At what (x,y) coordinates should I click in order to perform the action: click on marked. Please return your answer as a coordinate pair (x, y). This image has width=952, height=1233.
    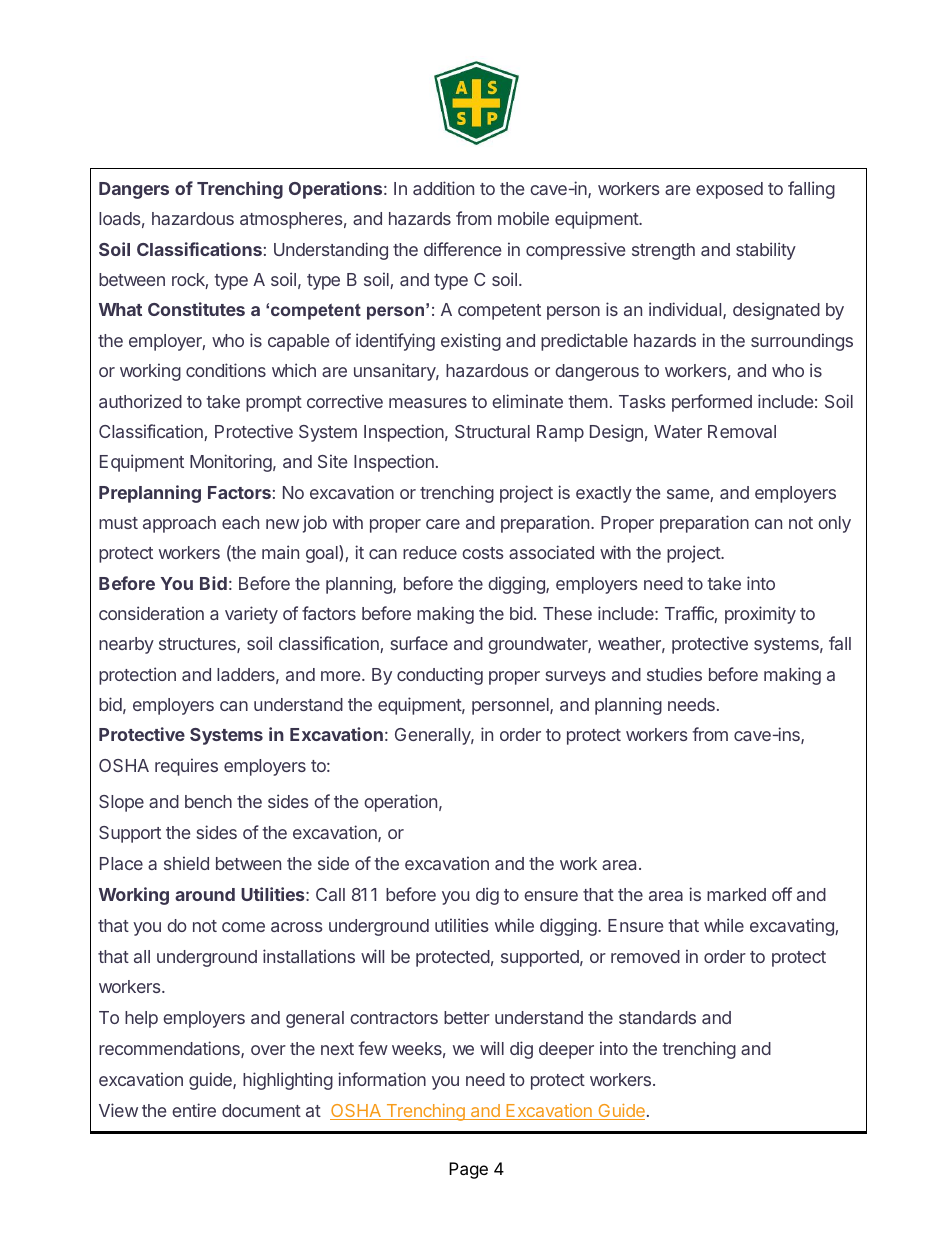
    Looking at the image, I should click on (736, 894).
